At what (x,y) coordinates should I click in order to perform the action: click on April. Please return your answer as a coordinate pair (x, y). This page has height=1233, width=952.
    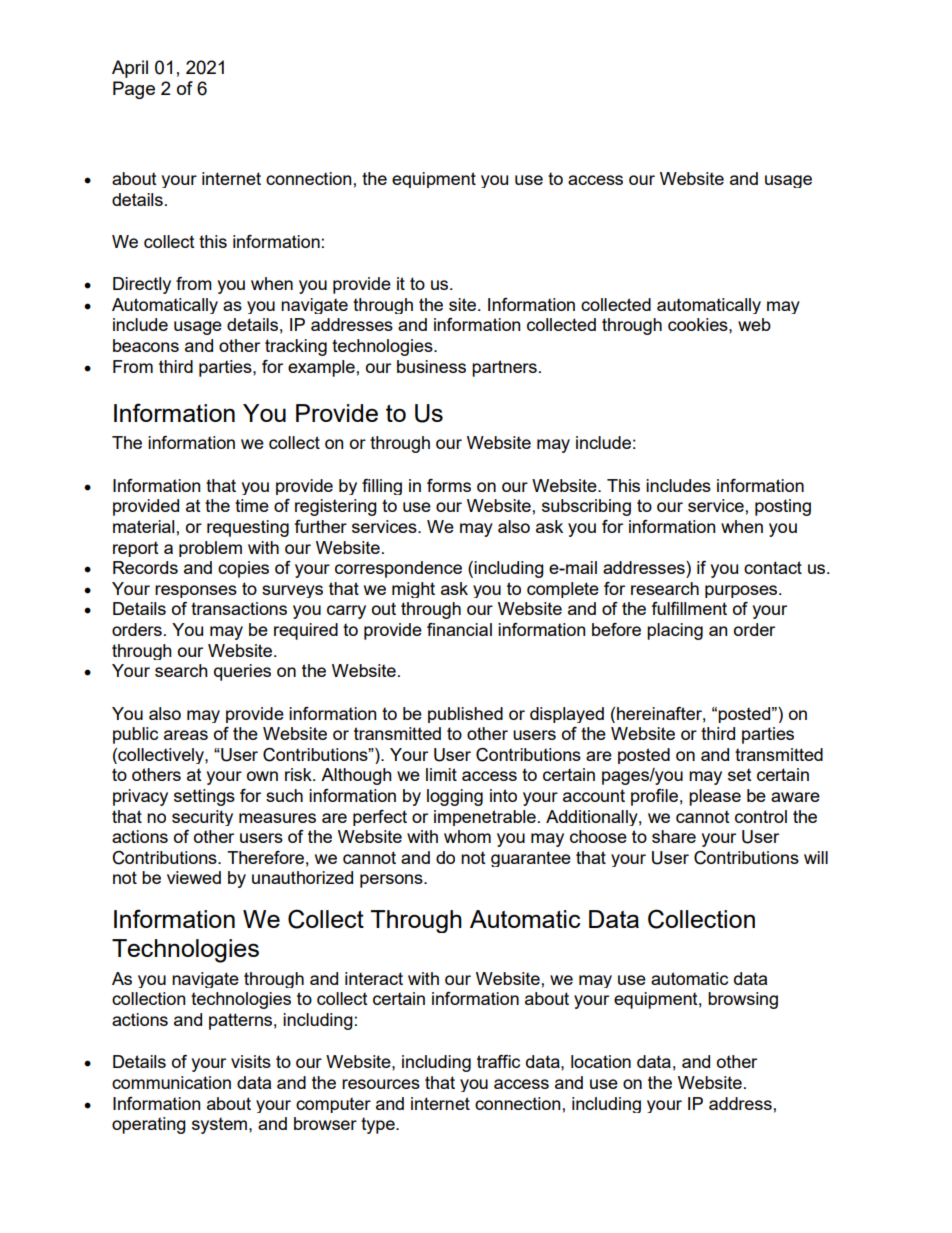
    Looking at the image, I should click on (130, 69).
